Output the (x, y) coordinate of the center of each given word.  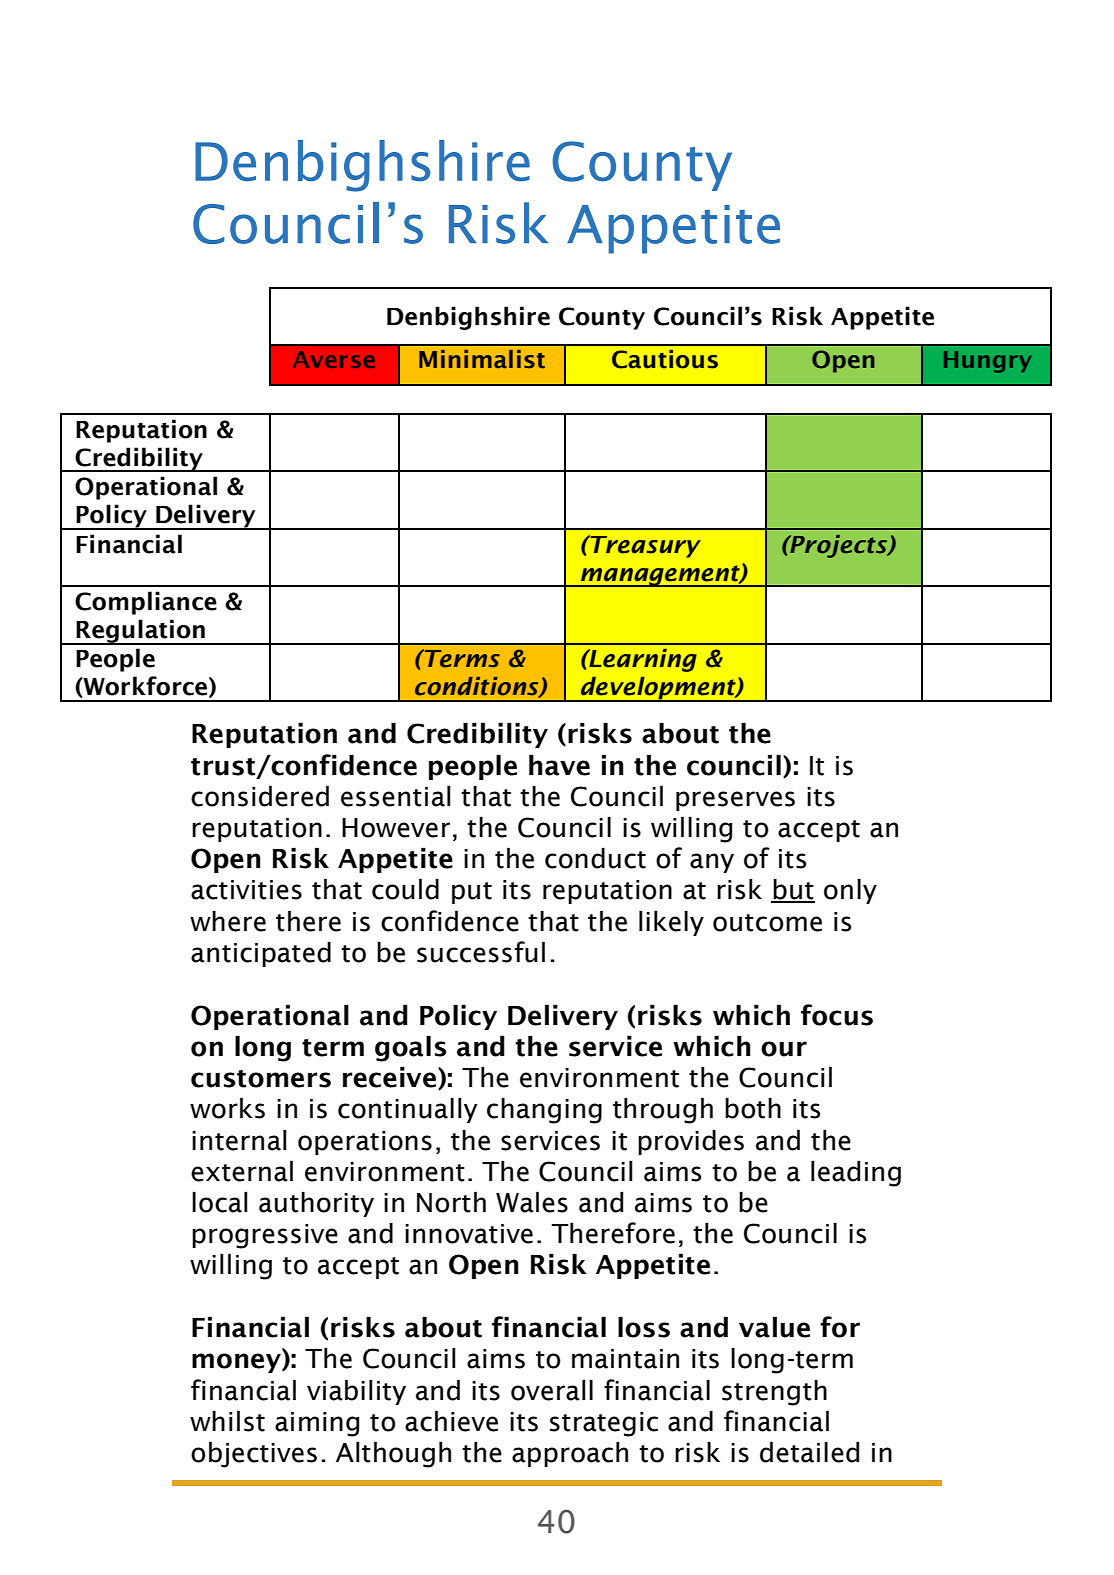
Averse (334, 359)
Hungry (987, 362)
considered (260, 796)
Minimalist (482, 359)
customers (261, 1079)
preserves (735, 801)
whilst (227, 1421)
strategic (604, 1424)
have (559, 765)
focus (837, 1015)
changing (544, 1110)
